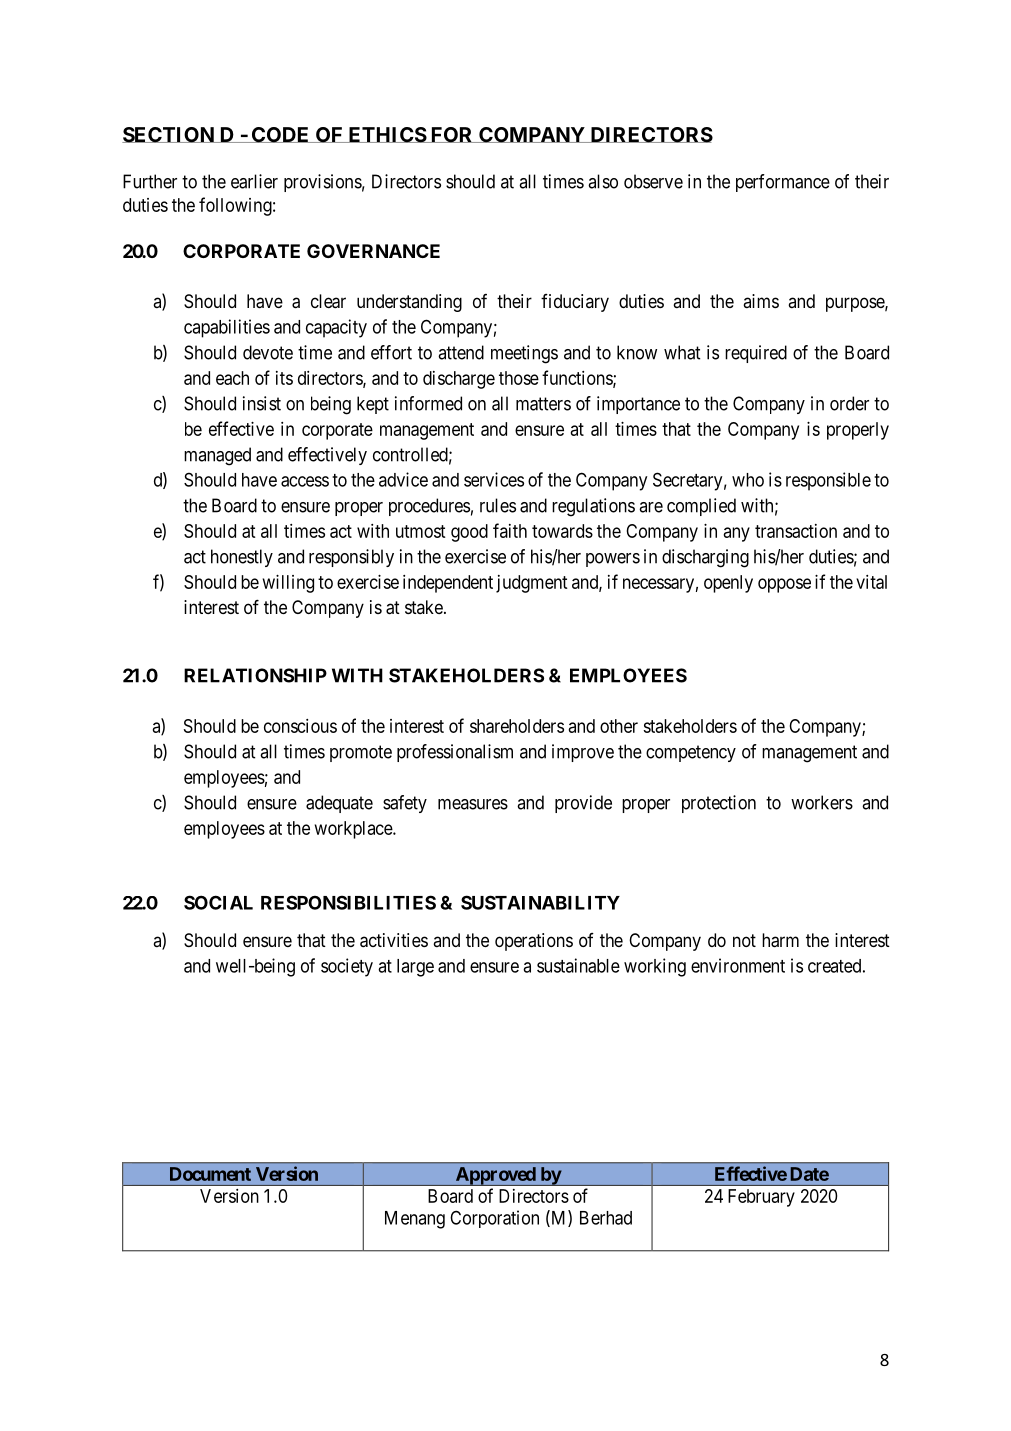  Describe the element at coordinates (210, 1174) in the screenshot. I see `Document` at that location.
